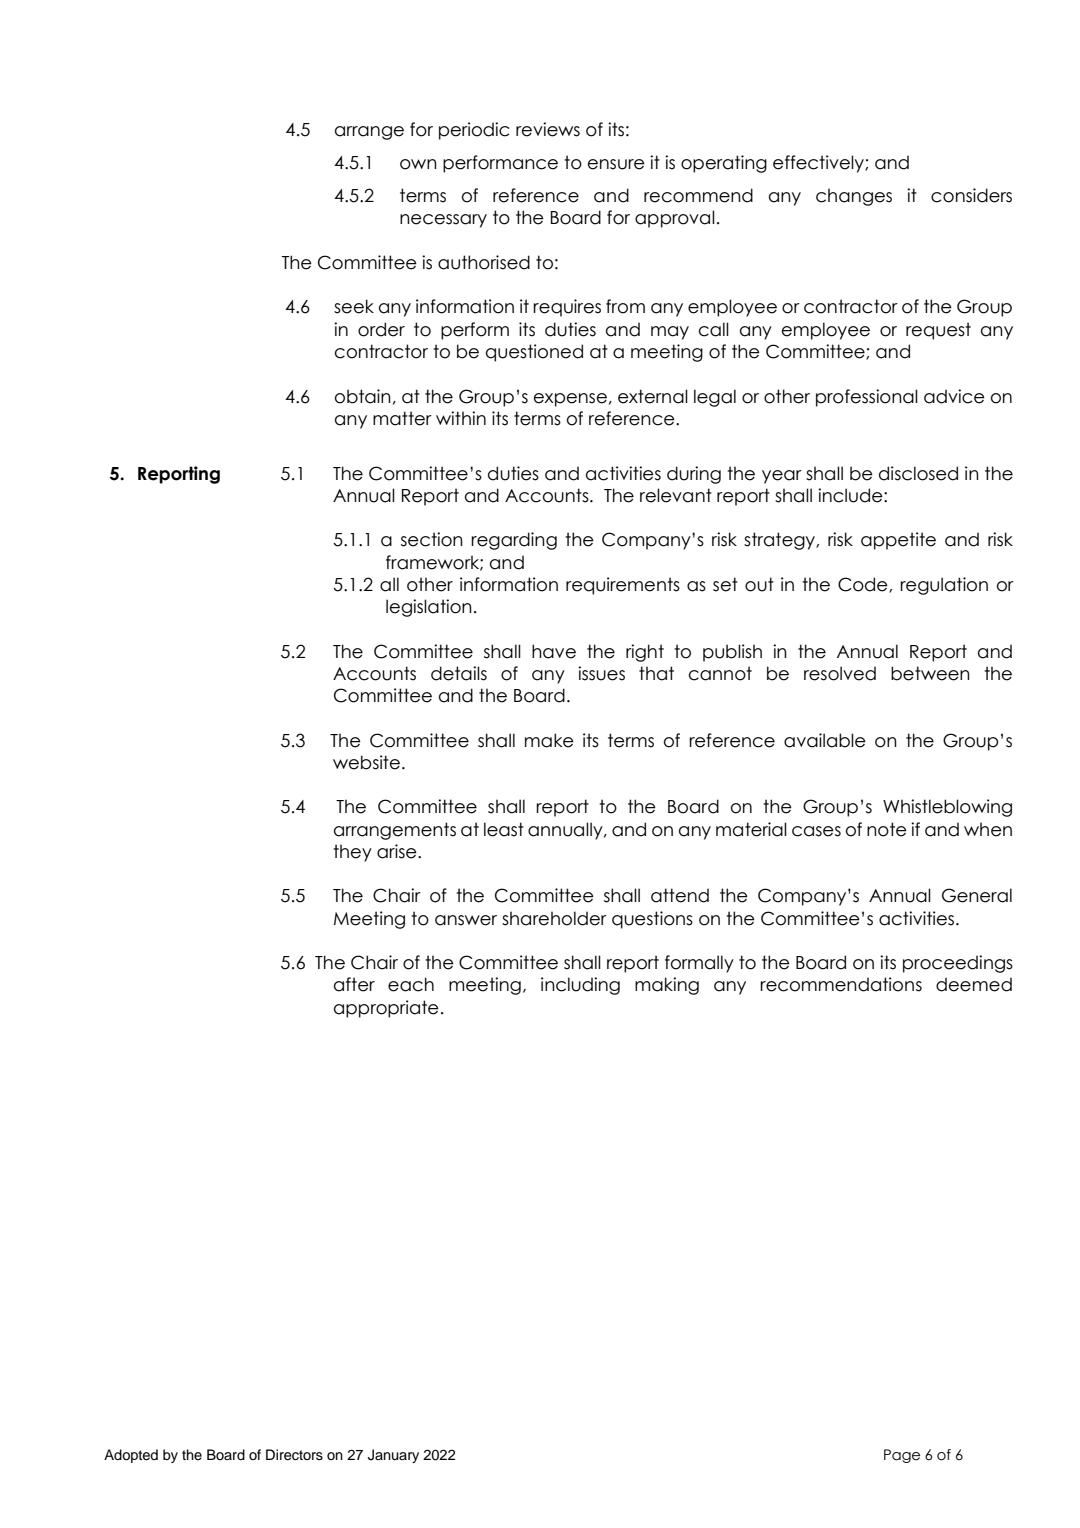  Describe the element at coordinates (366, 762) in the image. I see `website` at that location.
